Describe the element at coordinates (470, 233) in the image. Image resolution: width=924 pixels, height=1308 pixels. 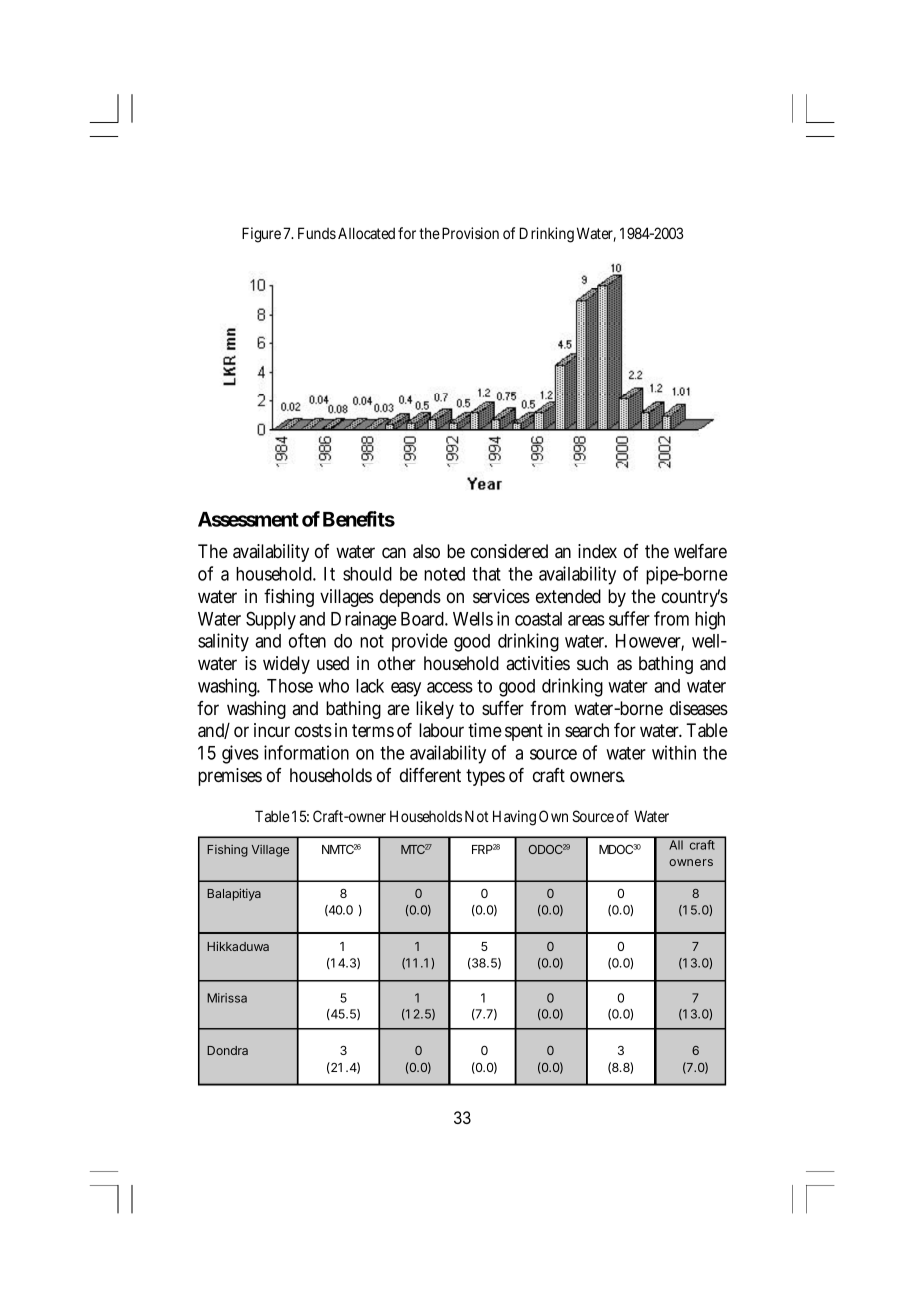
I see `Provision` at that location.
